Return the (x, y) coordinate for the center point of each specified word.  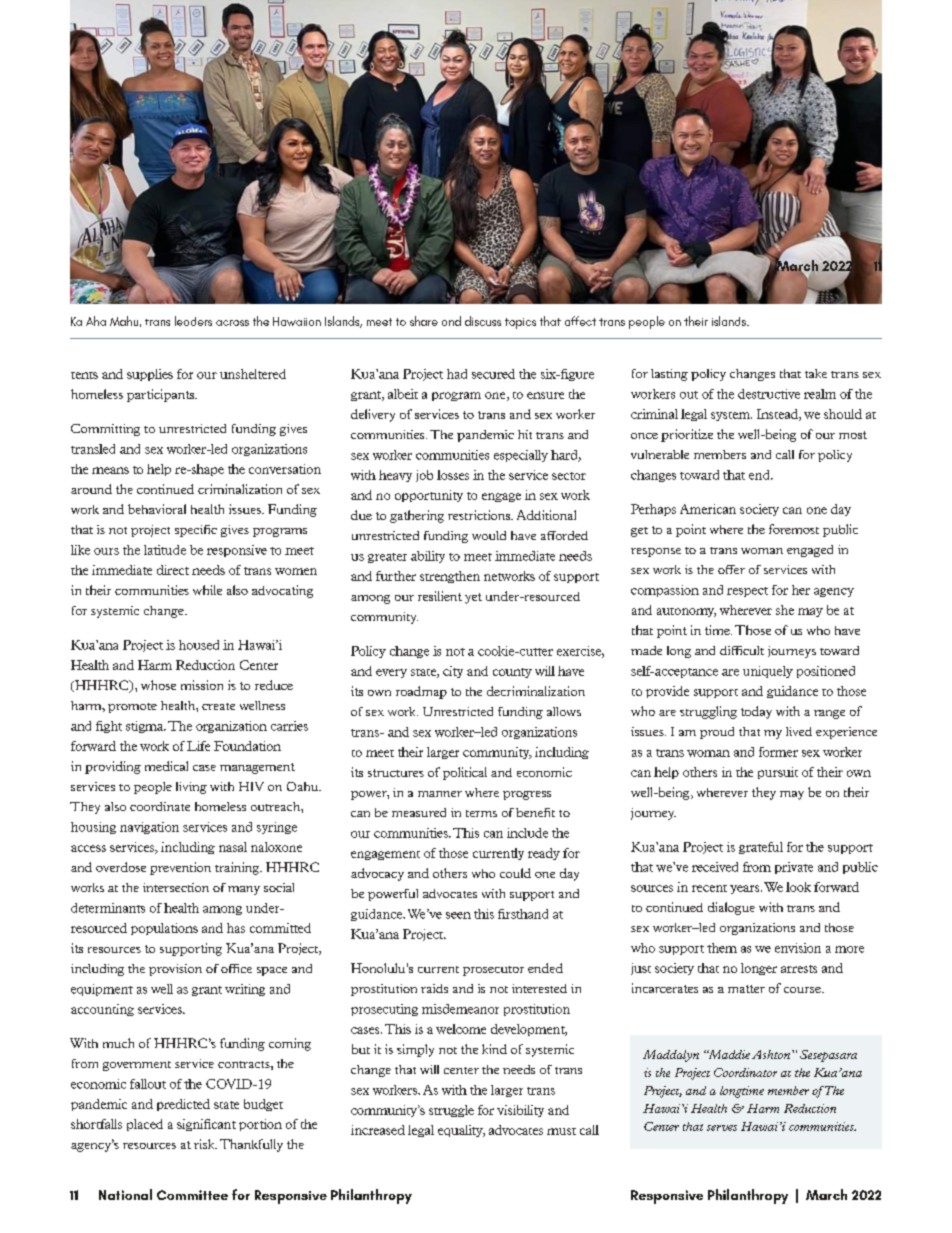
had (457, 374)
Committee (192, 1195)
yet (473, 598)
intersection (176, 887)
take (816, 373)
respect (747, 592)
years (746, 889)
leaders (193, 321)
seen (458, 915)
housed (199, 645)
